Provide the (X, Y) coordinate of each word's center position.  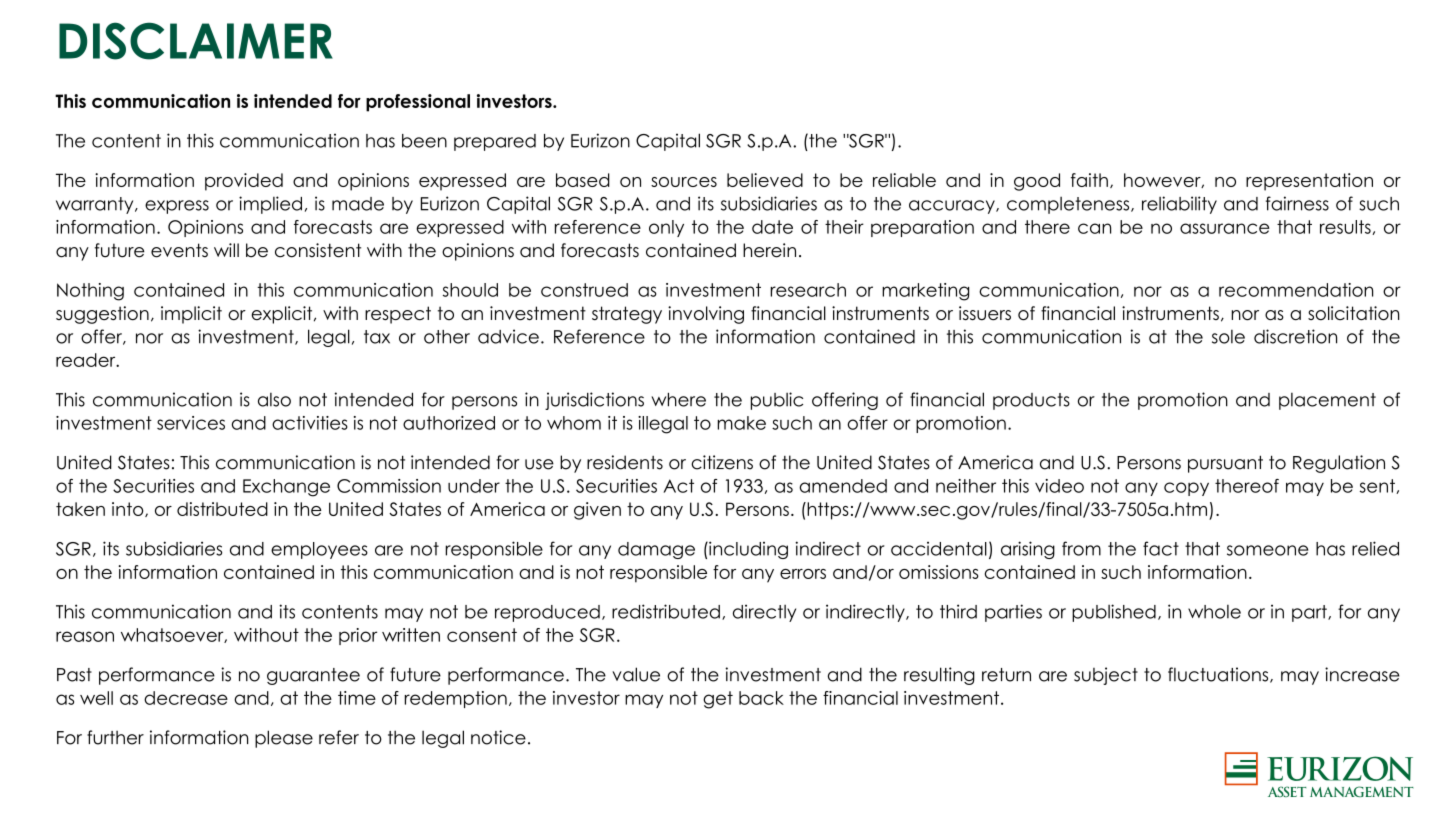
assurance (1225, 228)
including (747, 550)
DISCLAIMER (196, 41)
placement (1327, 401)
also (274, 400)
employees (319, 550)
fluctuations (1219, 675)
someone (1267, 550)
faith (1089, 180)
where (678, 400)
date (772, 227)
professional (418, 103)
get (718, 700)
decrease (186, 698)
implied (270, 205)
